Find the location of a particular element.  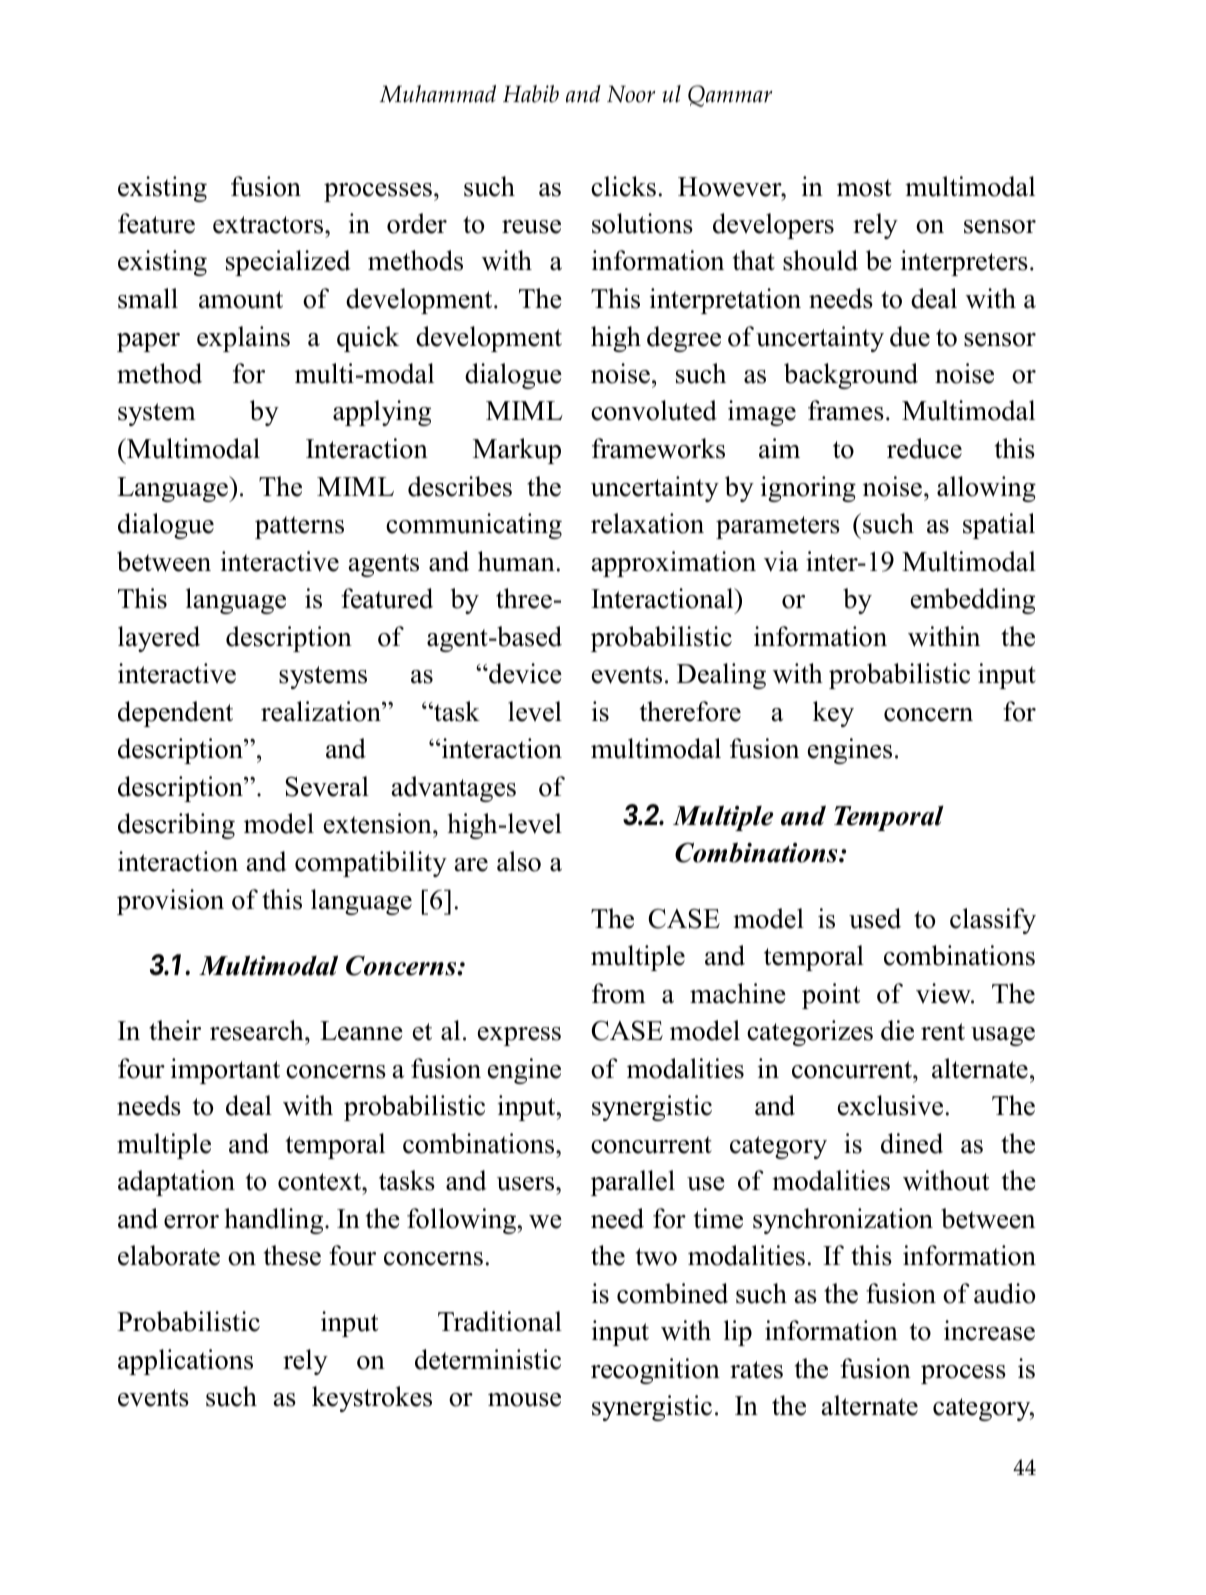

reduce is located at coordinates (924, 448).
